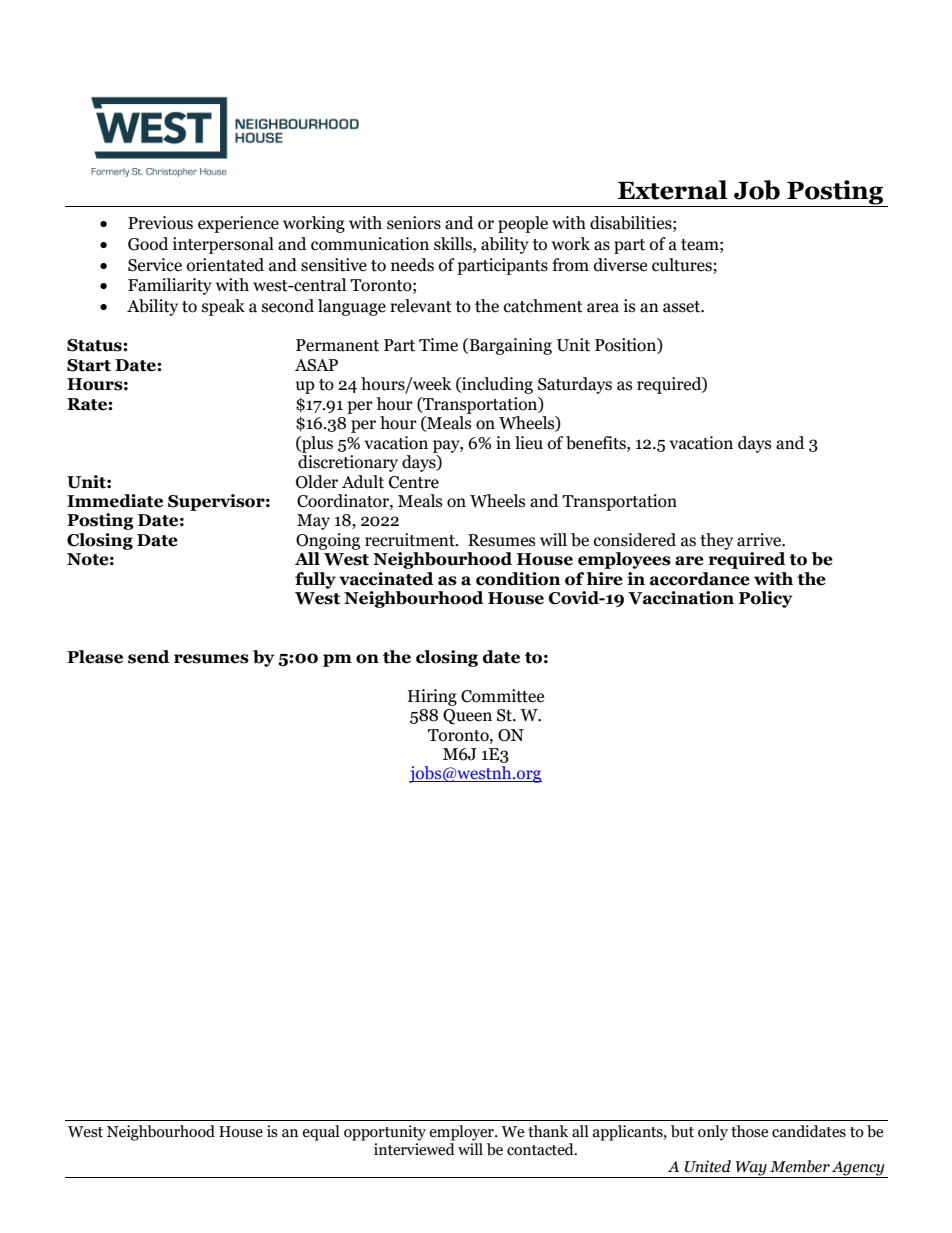 The image size is (952, 1233). I want to click on lieu, so click(529, 443).
